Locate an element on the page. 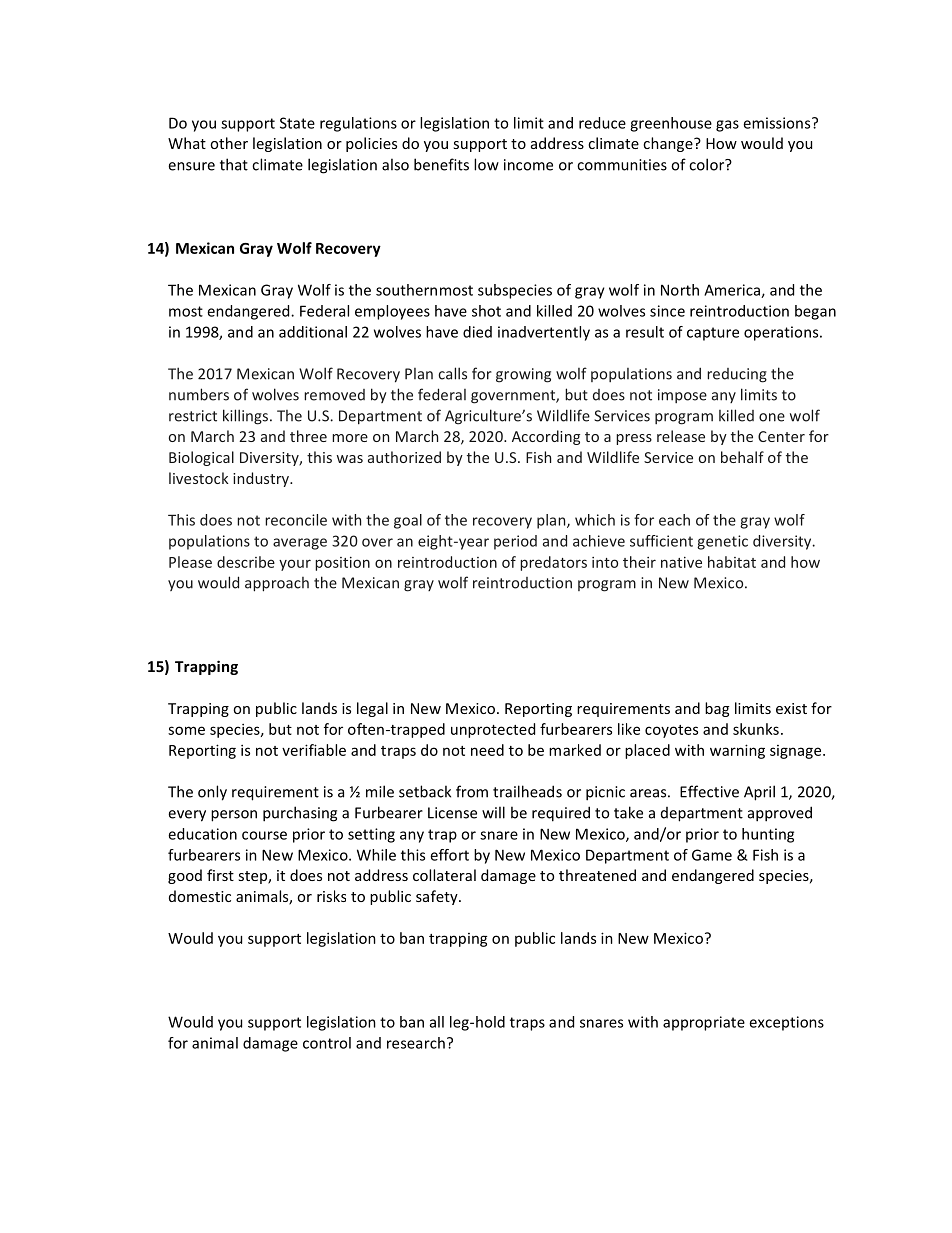 Image resolution: width=952 pixels, height=1233 pixels. low is located at coordinates (486, 164).
